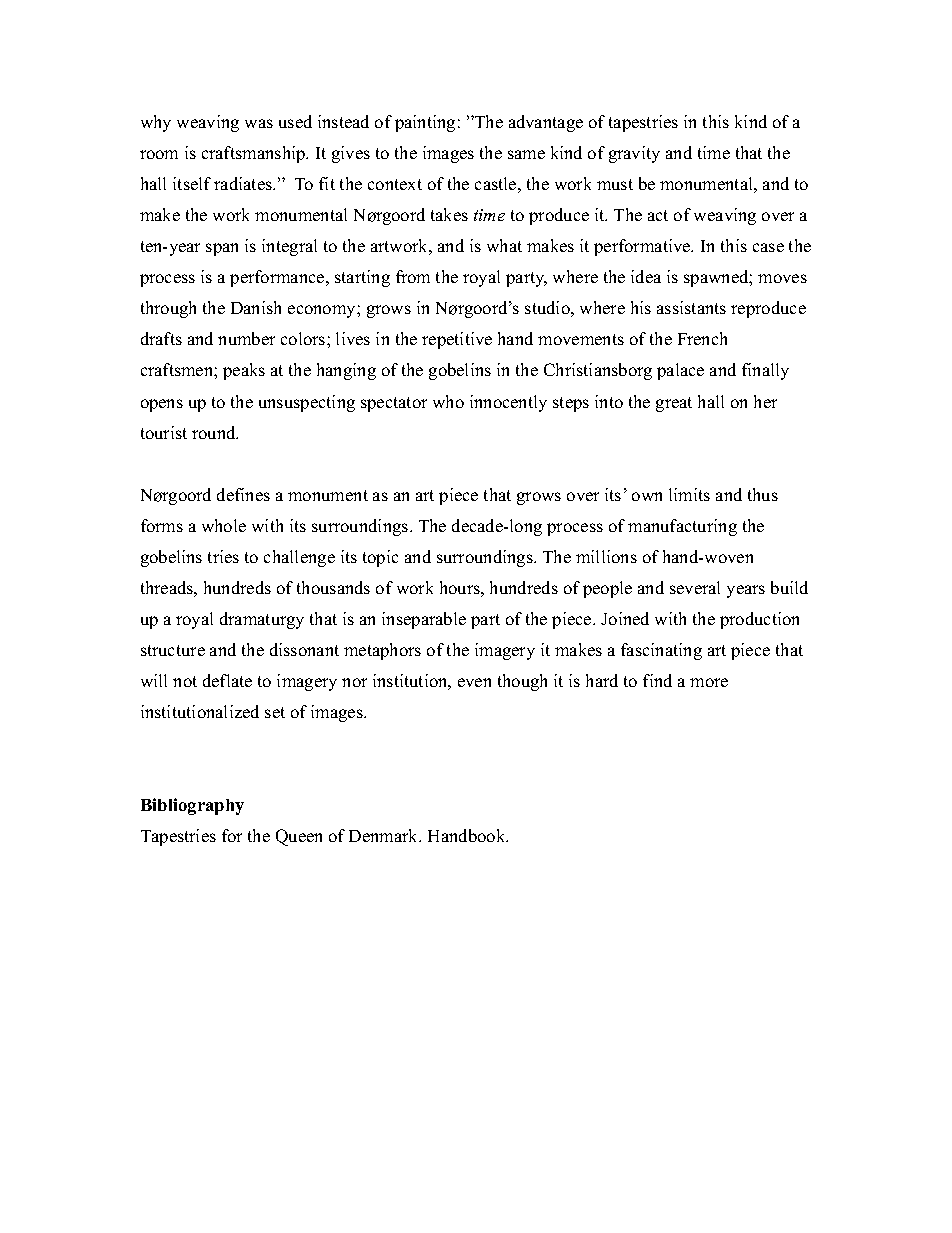 The width and height of the document is (952, 1233). What do you see at coordinates (385, 835) in the document?
I see `Denmark` at bounding box center [385, 835].
